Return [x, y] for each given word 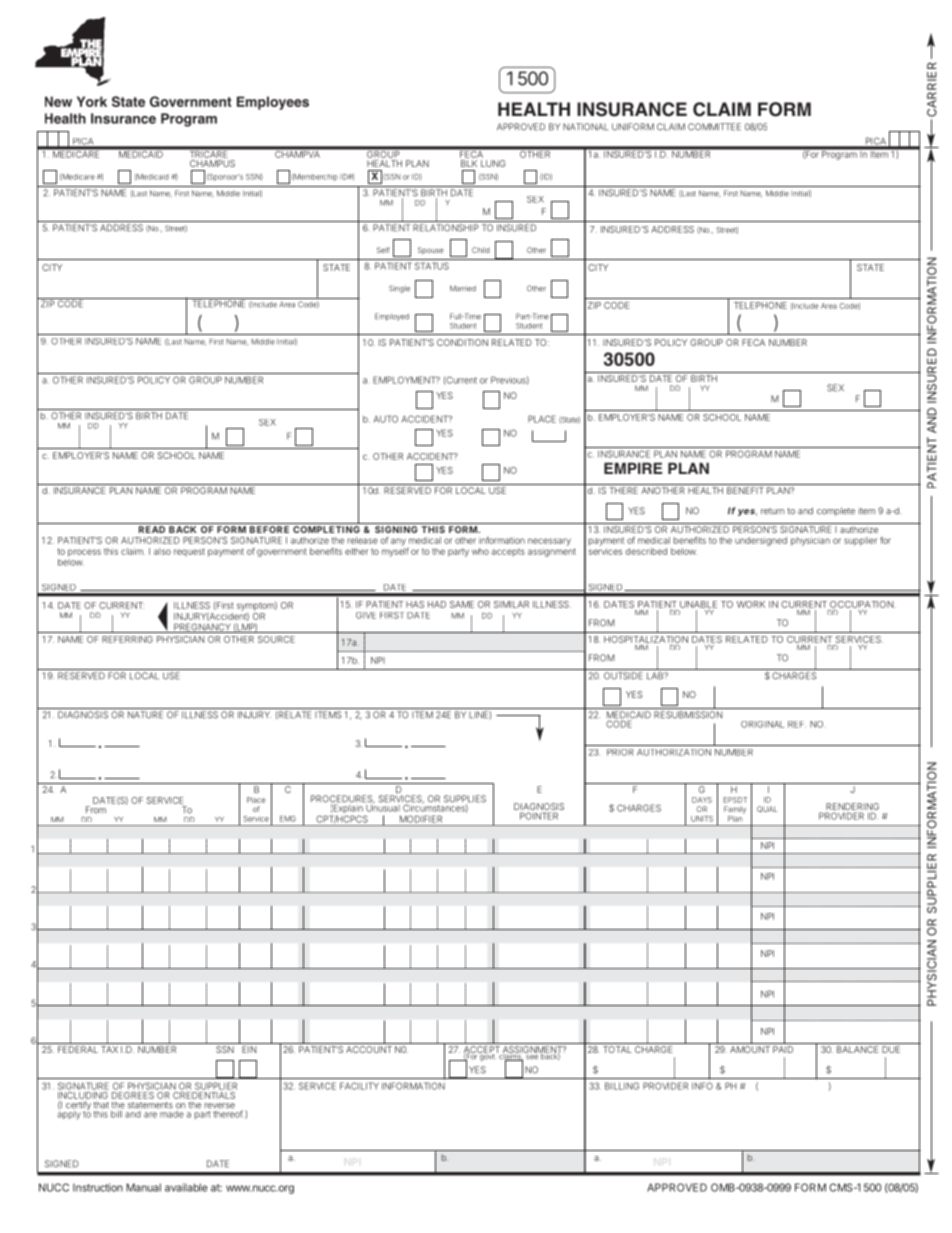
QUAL [767, 809]
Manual [143, 1187]
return [772, 511]
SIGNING [396, 529]
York [92, 101]
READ [152, 529]
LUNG [493, 163]
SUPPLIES [465, 800]
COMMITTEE [714, 127]
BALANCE [858, 1049]
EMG [288, 819]
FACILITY [359, 1086]
